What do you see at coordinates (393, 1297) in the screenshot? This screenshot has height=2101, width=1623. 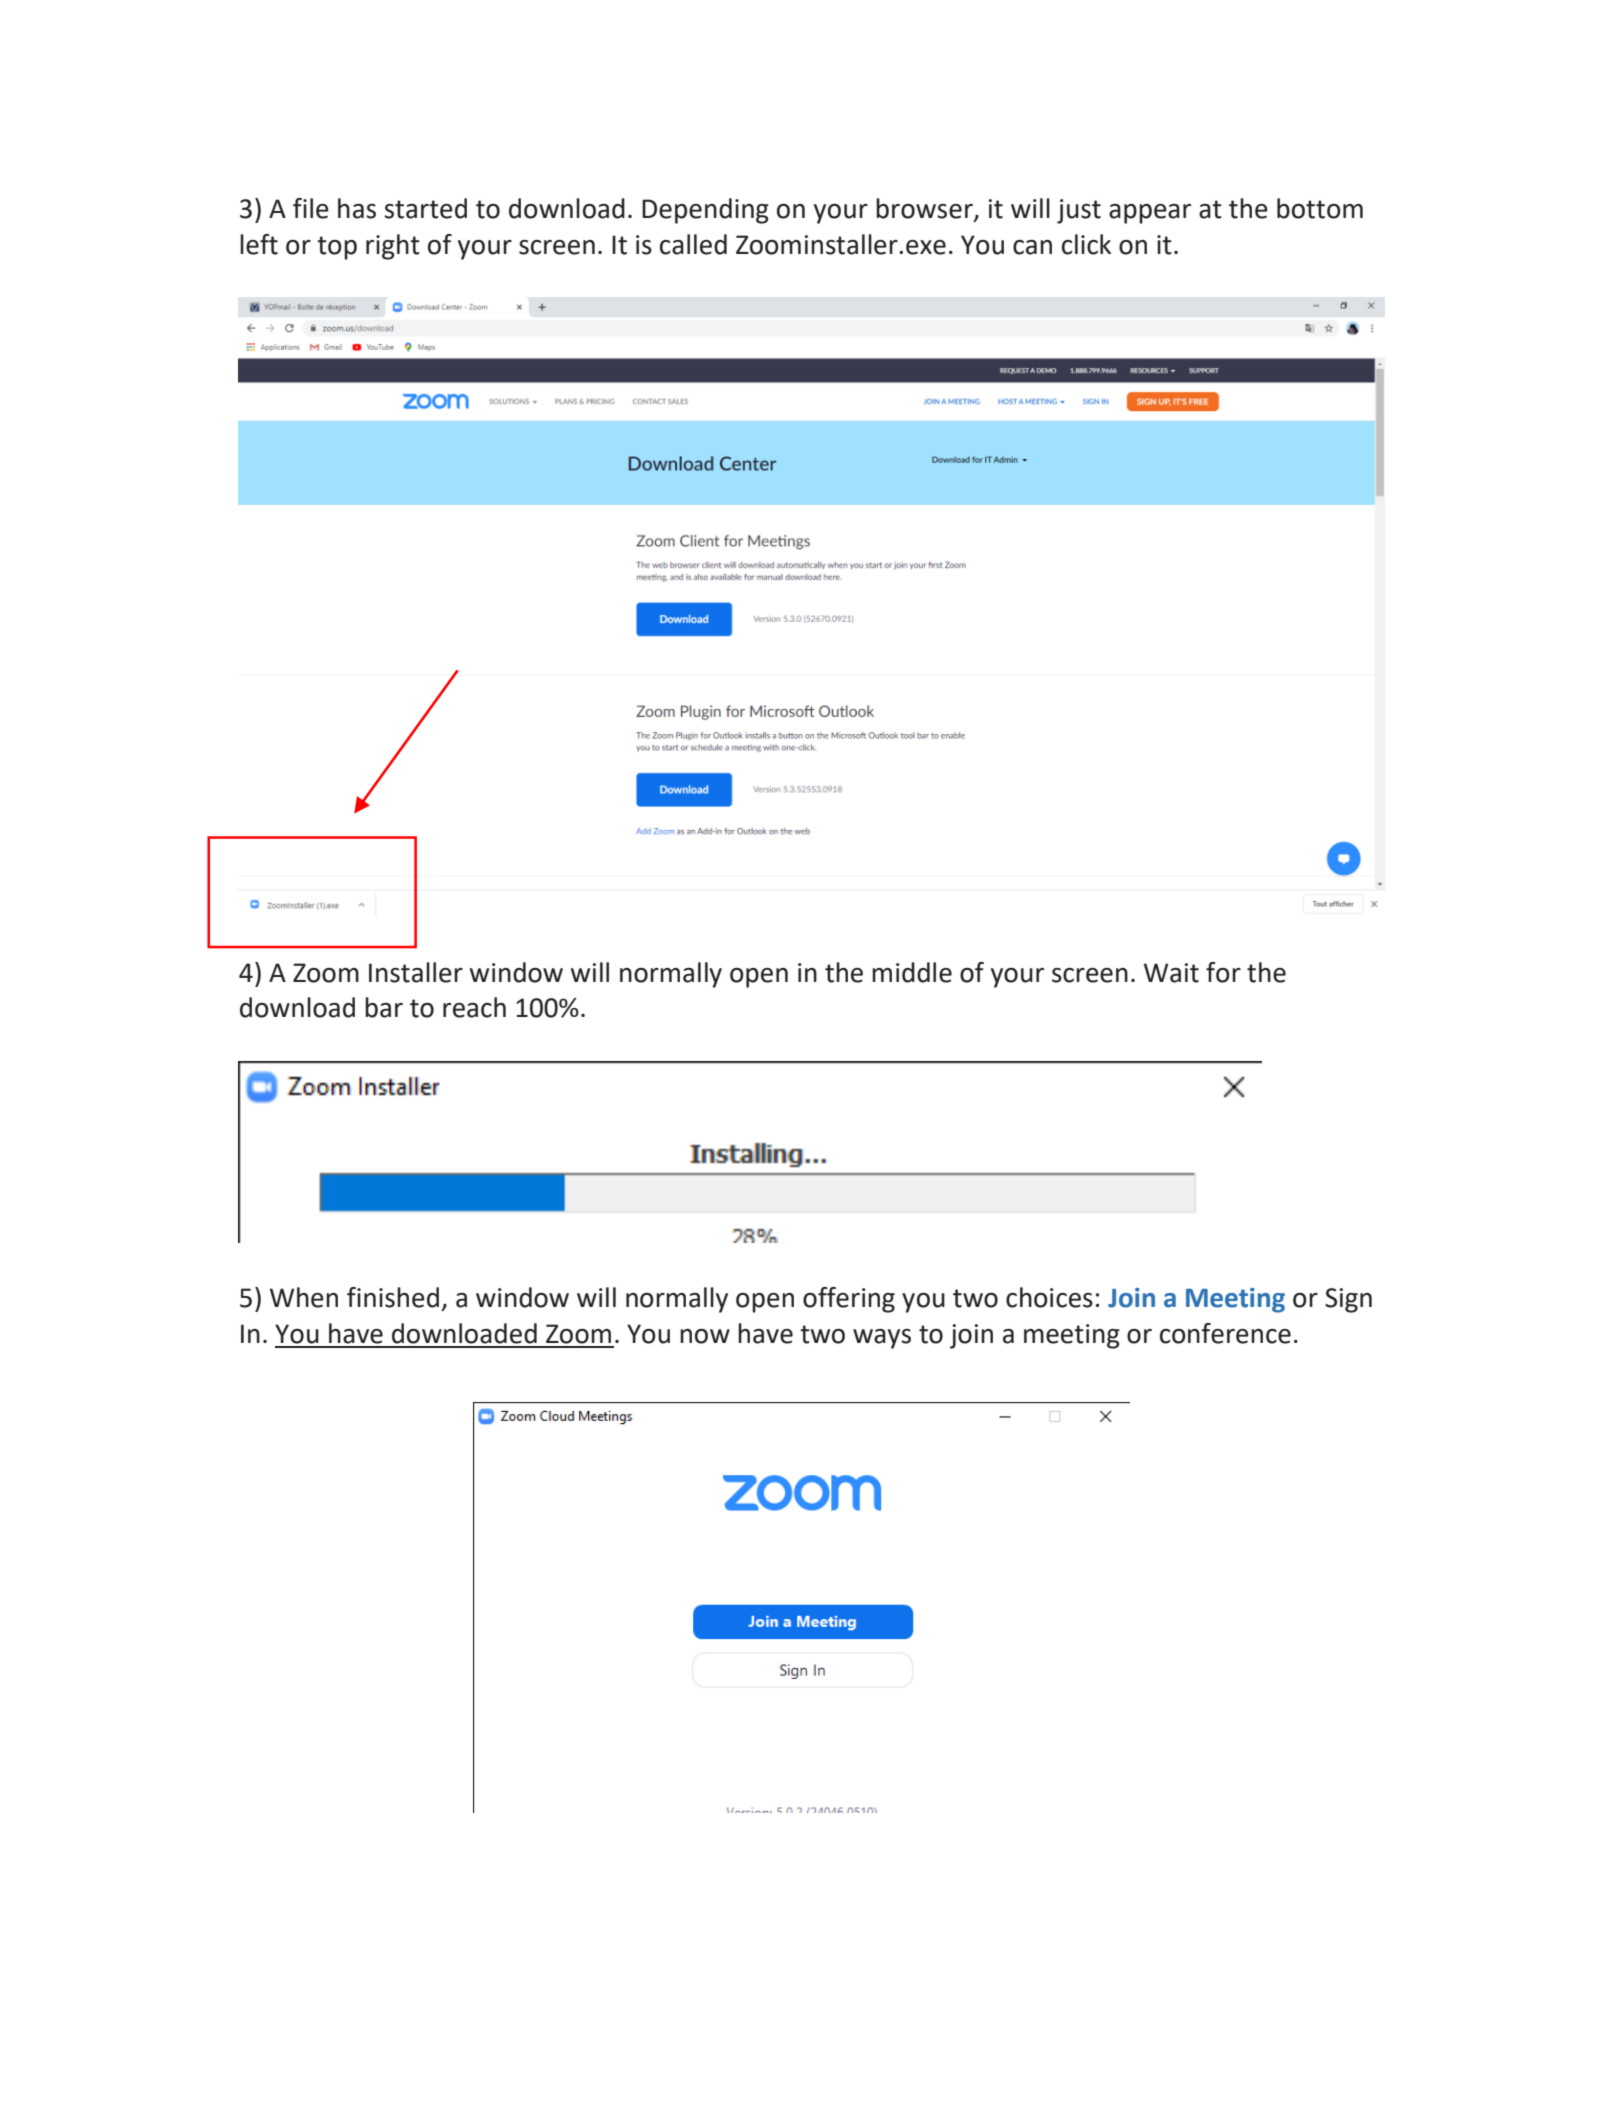 I see `finished` at bounding box center [393, 1297].
